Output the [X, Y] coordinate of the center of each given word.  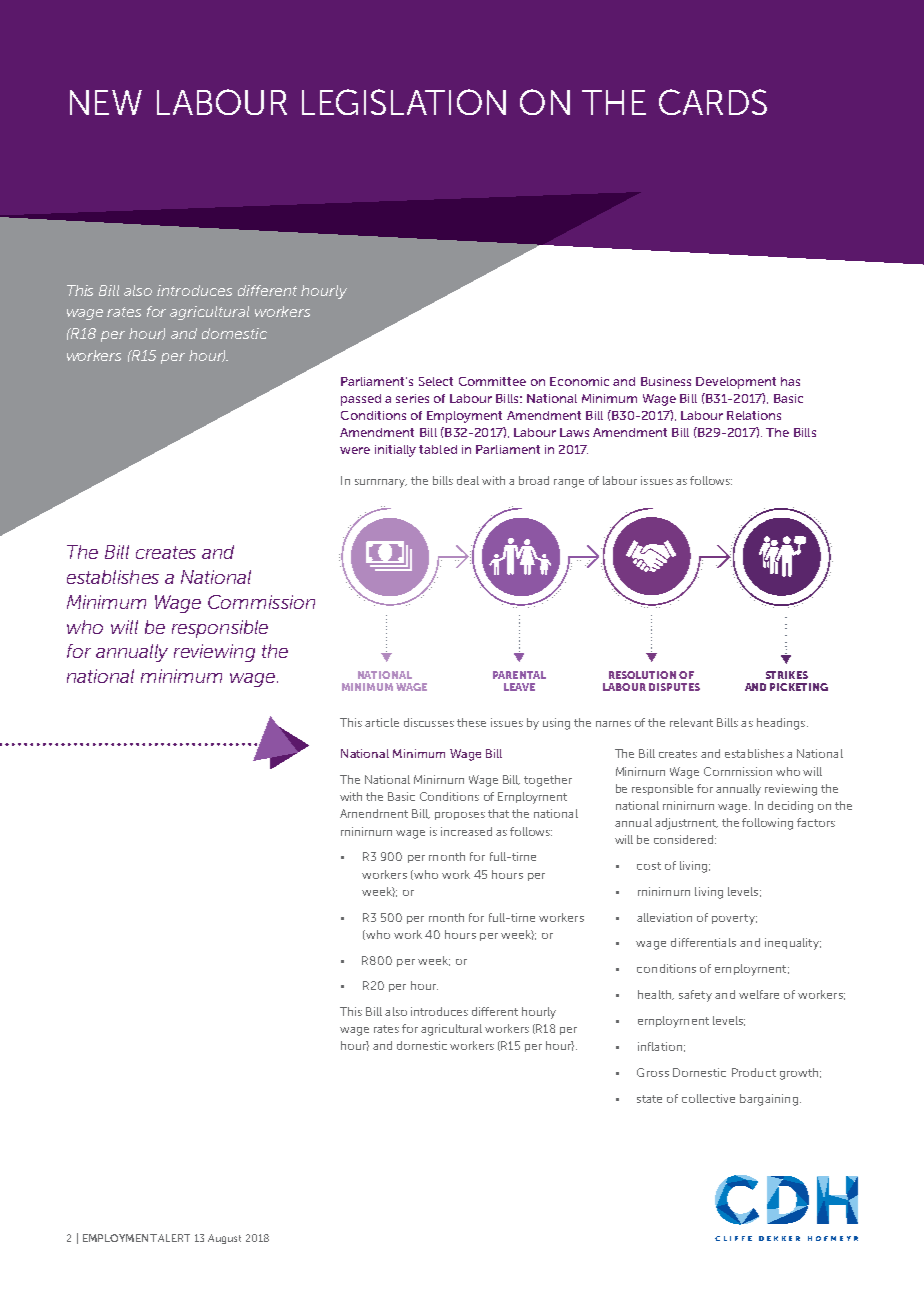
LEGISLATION [404, 102]
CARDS [713, 102]
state [649, 1099]
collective [708, 1098]
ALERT [174, 1238]
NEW [106, 102]
